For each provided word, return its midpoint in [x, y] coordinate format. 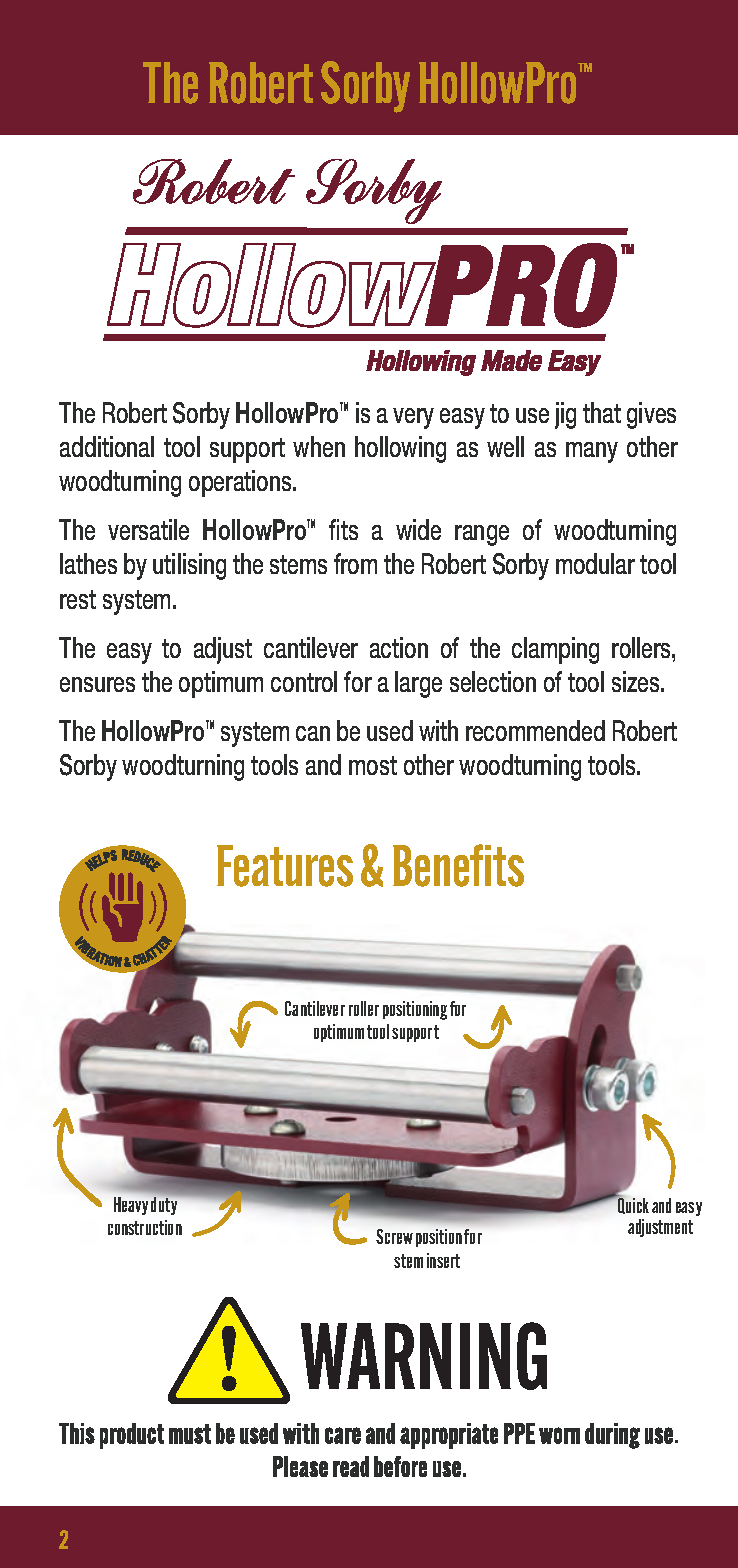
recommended [535, 730]
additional [107, 446]
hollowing [400, 449]
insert [443, 1260]
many [592, 452]
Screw [394, 1236]
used [390, 730]
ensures [97, 684]
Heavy [131, 1206]
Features [285, 866]
